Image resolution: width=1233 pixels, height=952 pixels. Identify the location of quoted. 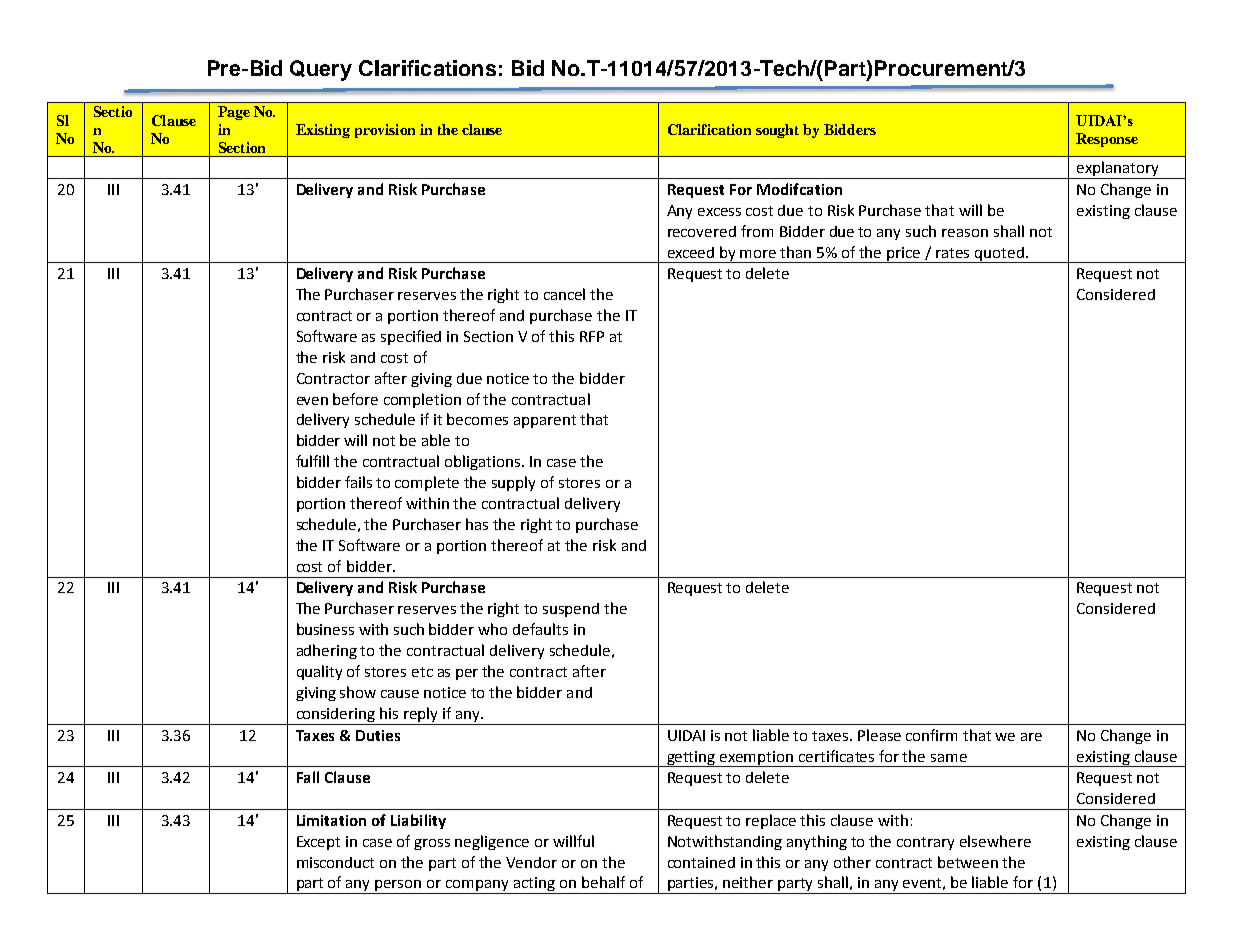
(999, 255).
